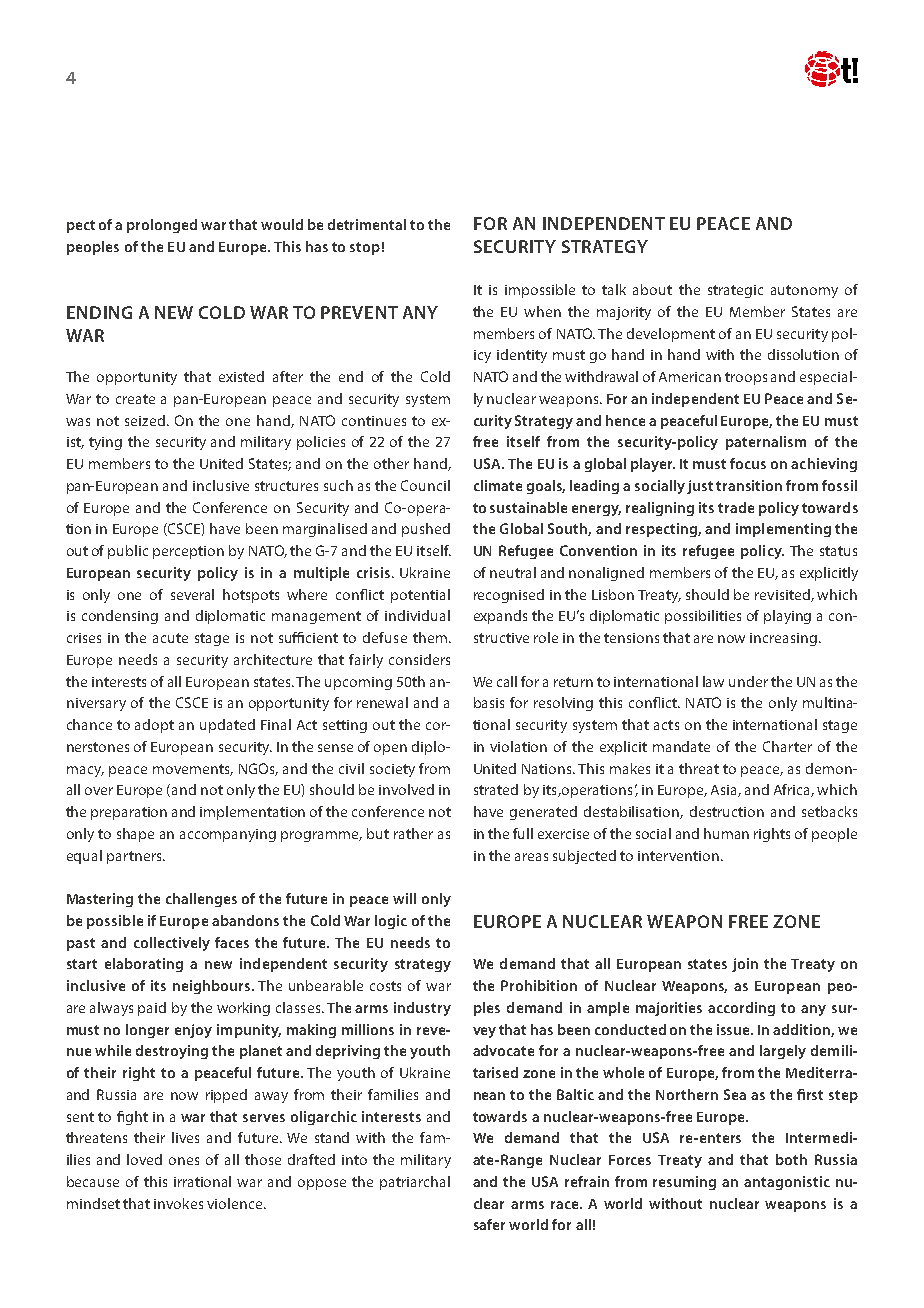  What do you see at coordinates (154, 726) in the document?
I see `adopt` at bounding box center [154, 726].
